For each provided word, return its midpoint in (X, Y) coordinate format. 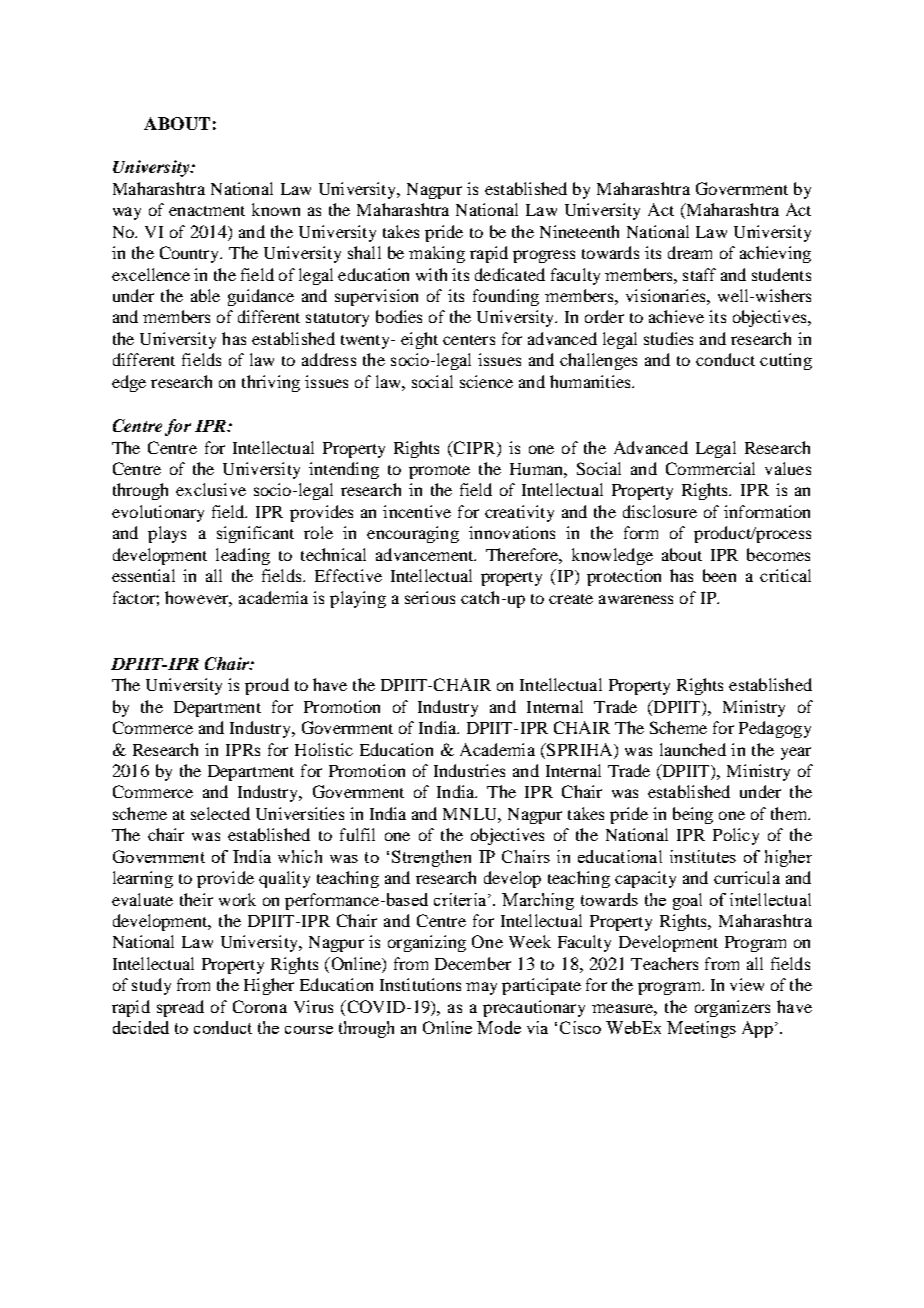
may (481, 988)
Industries (469, 770)
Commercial (710, 468)
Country (191, 254)
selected (220, 813)
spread (180, 1008)
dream (690, 252)
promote (439, 472)
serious (430, 597)
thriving (271, 383)
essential (143, 575)
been (719, 575)
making (437, 254)
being (693, 815)
